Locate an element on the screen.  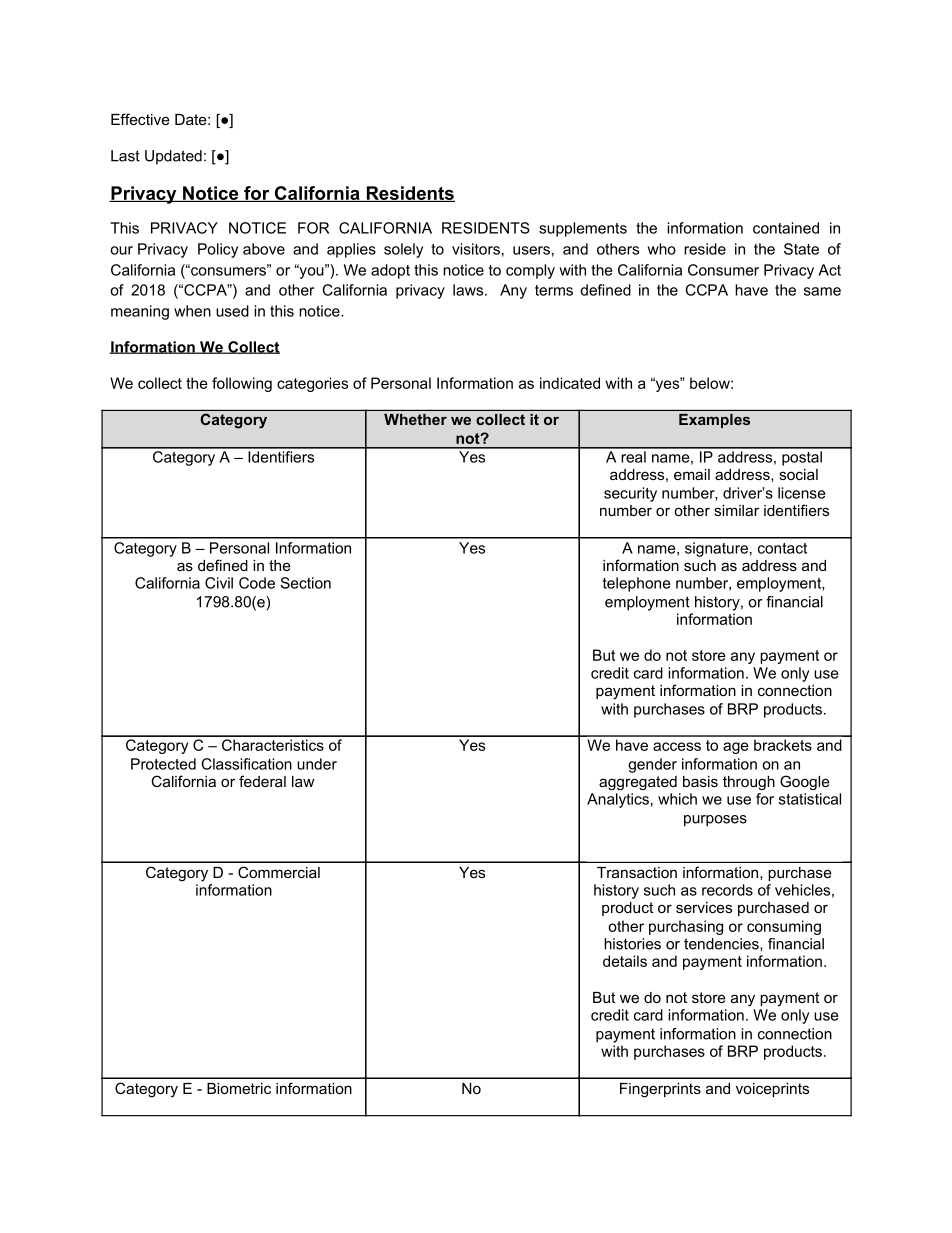
contained is located at coordinates (786, 228).
